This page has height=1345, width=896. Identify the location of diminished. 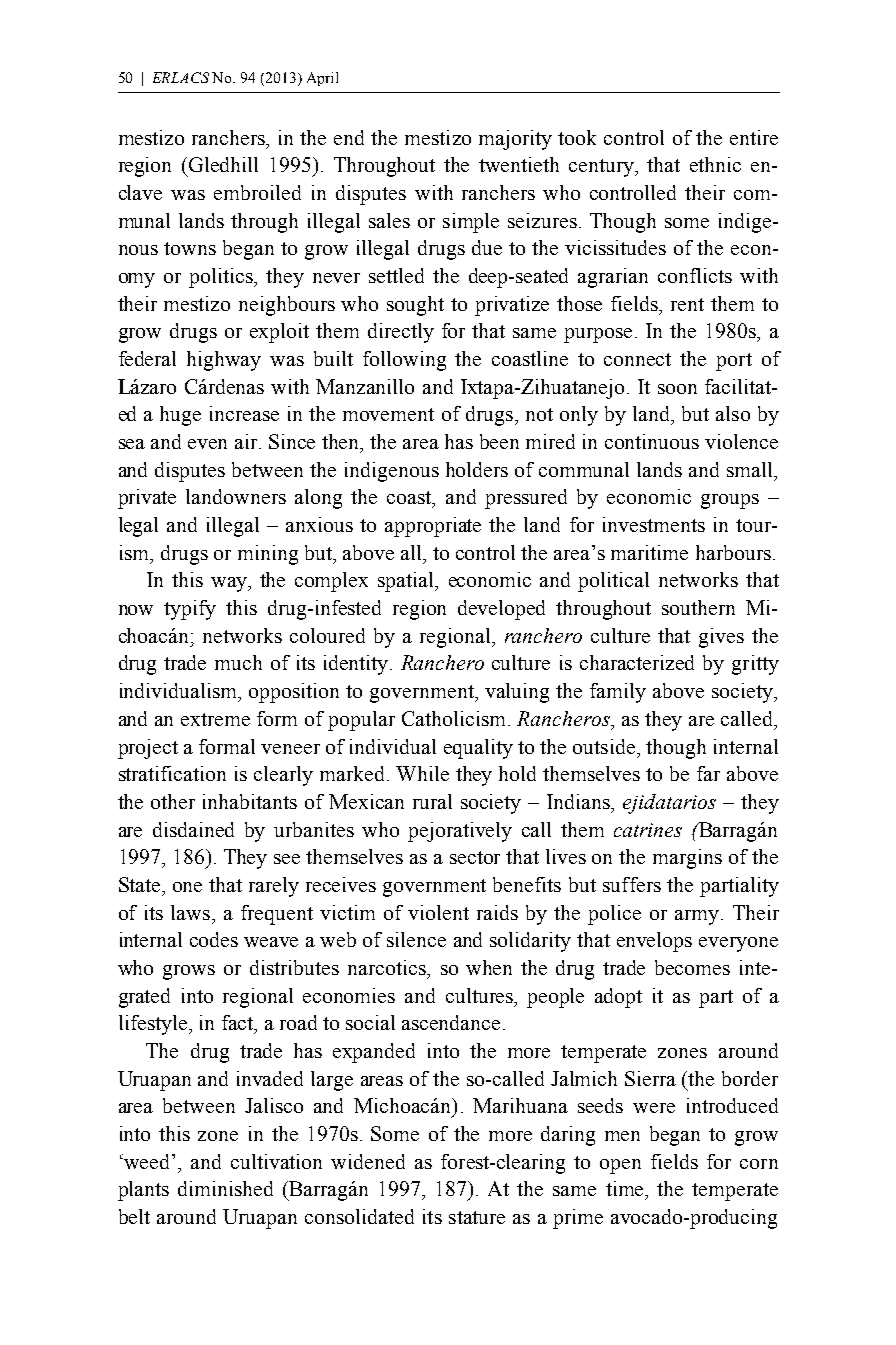
(225, 1188).
